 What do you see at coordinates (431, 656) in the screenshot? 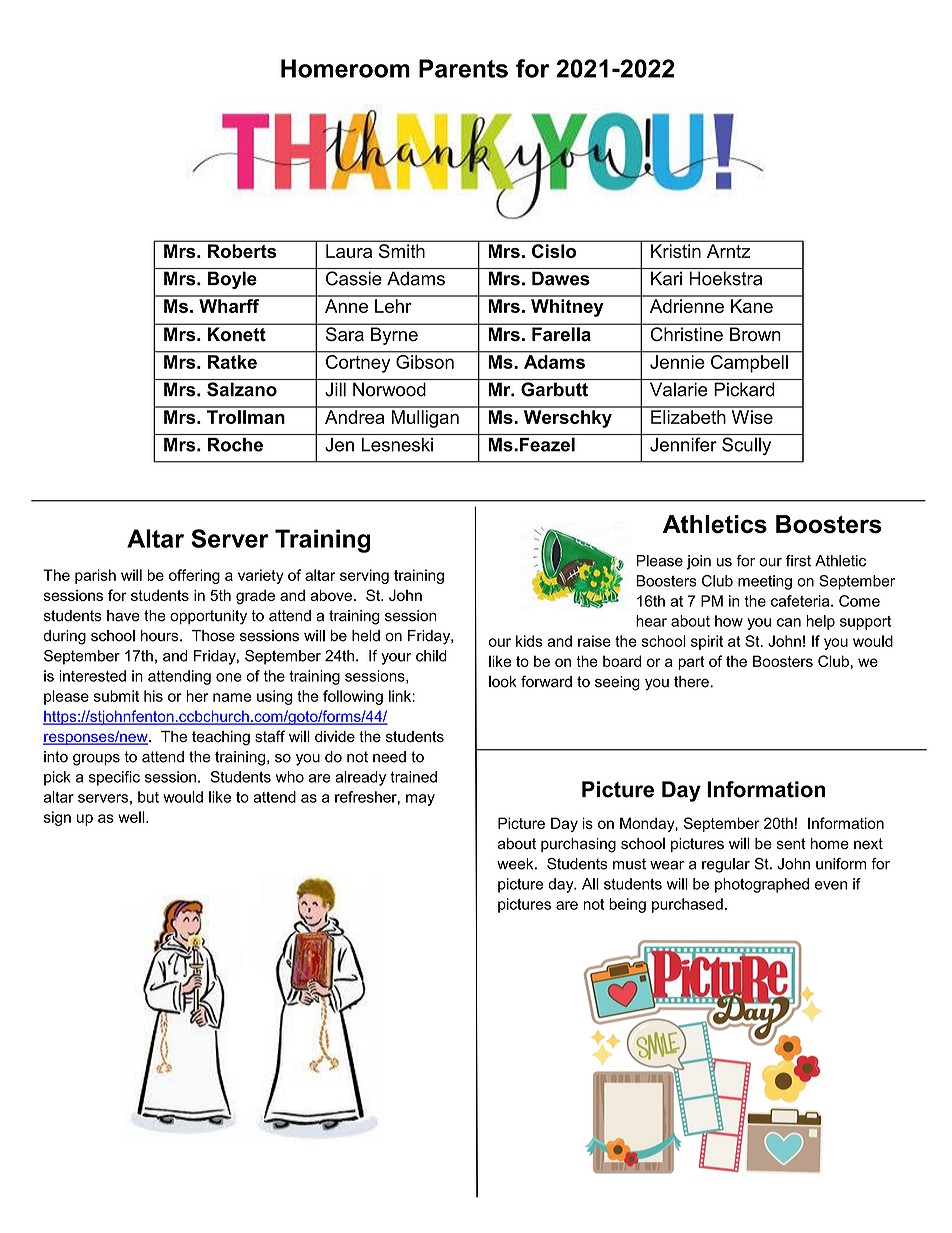
I see `child` at bounding box center [431, 656].
